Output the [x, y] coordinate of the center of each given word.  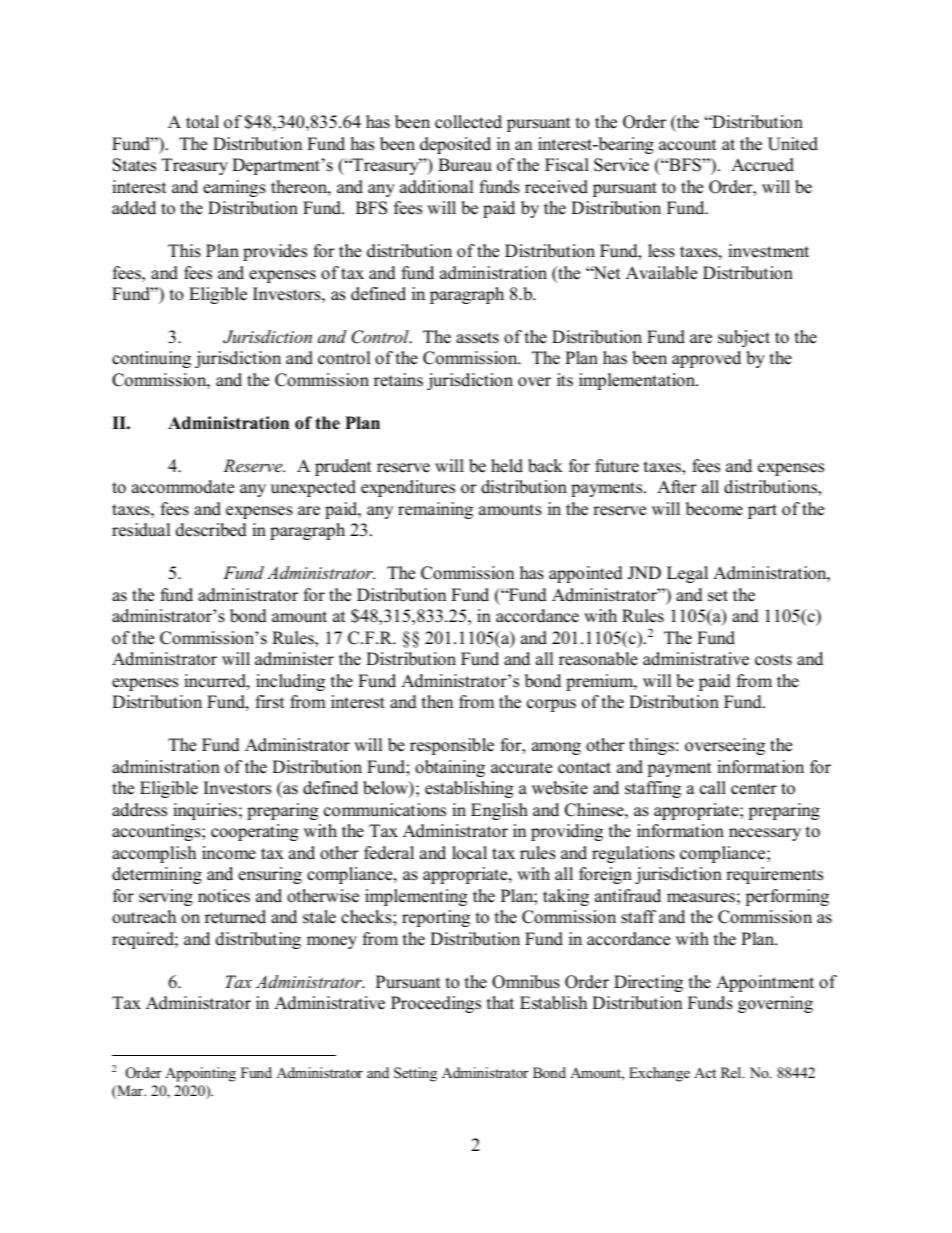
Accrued [762, 165]
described [211, 530]
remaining [435, 510]
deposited [455, 145]
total [202, 122]
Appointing [200, 1074]
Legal [687, 574]
